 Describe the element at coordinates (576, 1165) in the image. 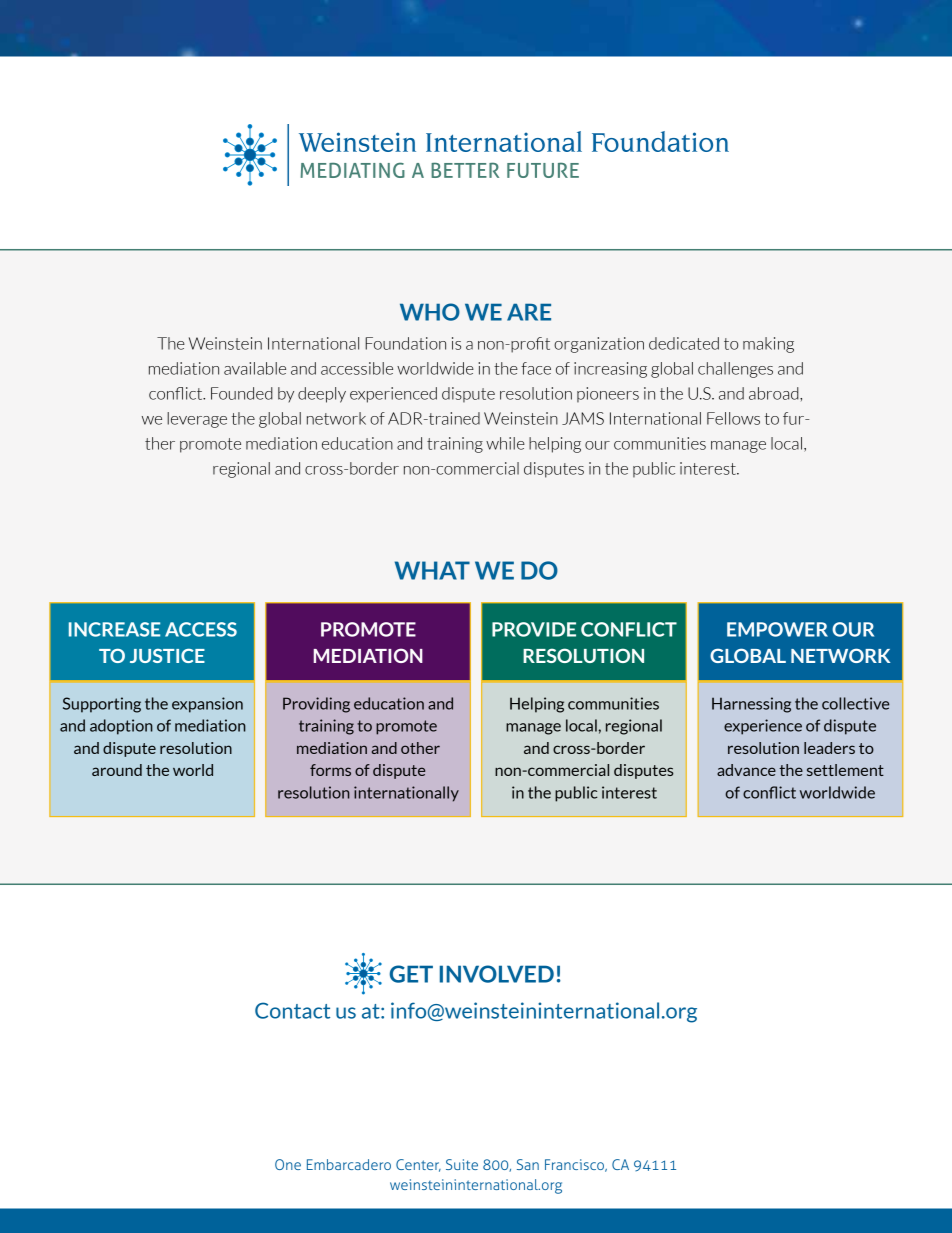

I see `Francisco` at that location.
